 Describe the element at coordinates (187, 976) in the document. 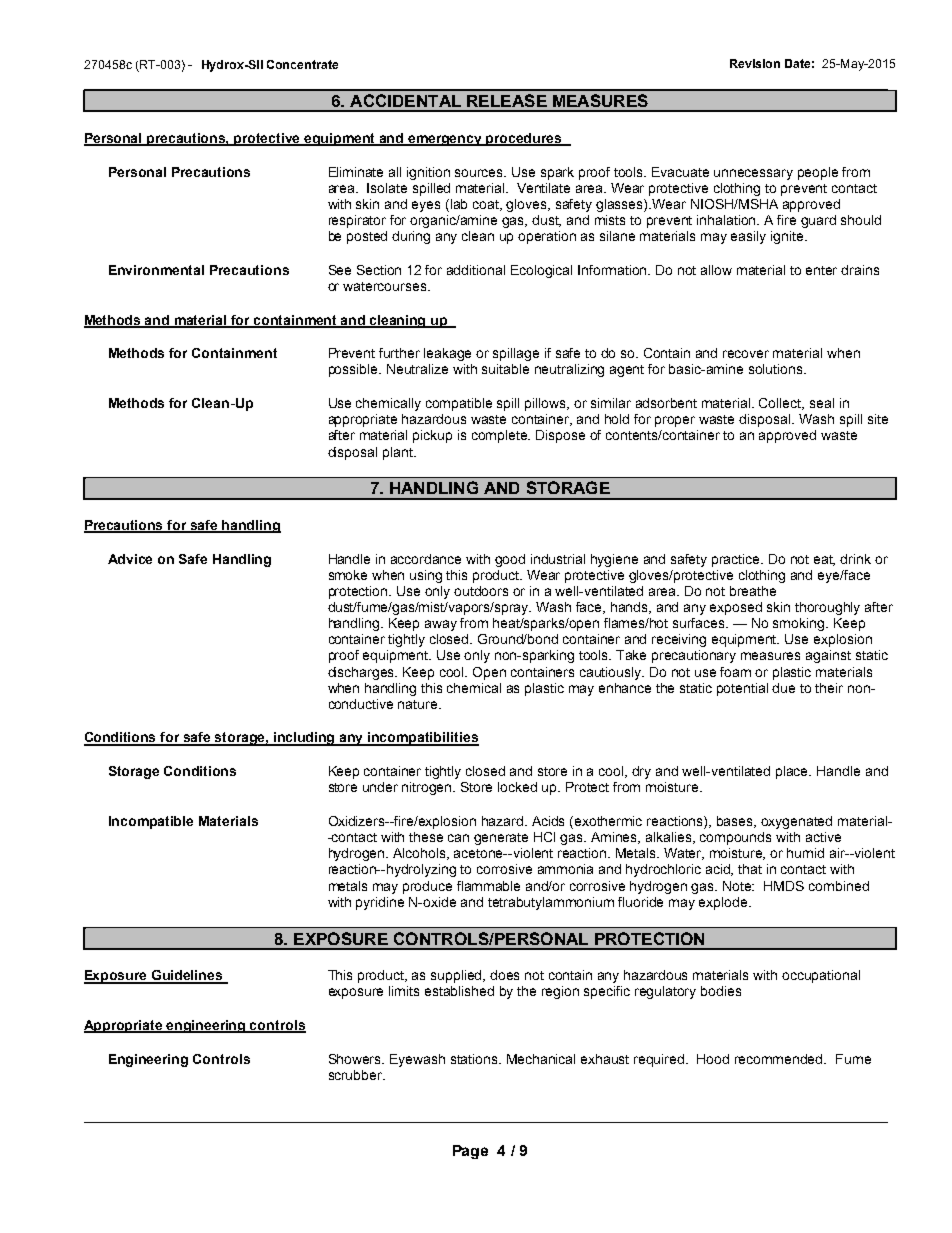

I see `Guidelines` at that location.
